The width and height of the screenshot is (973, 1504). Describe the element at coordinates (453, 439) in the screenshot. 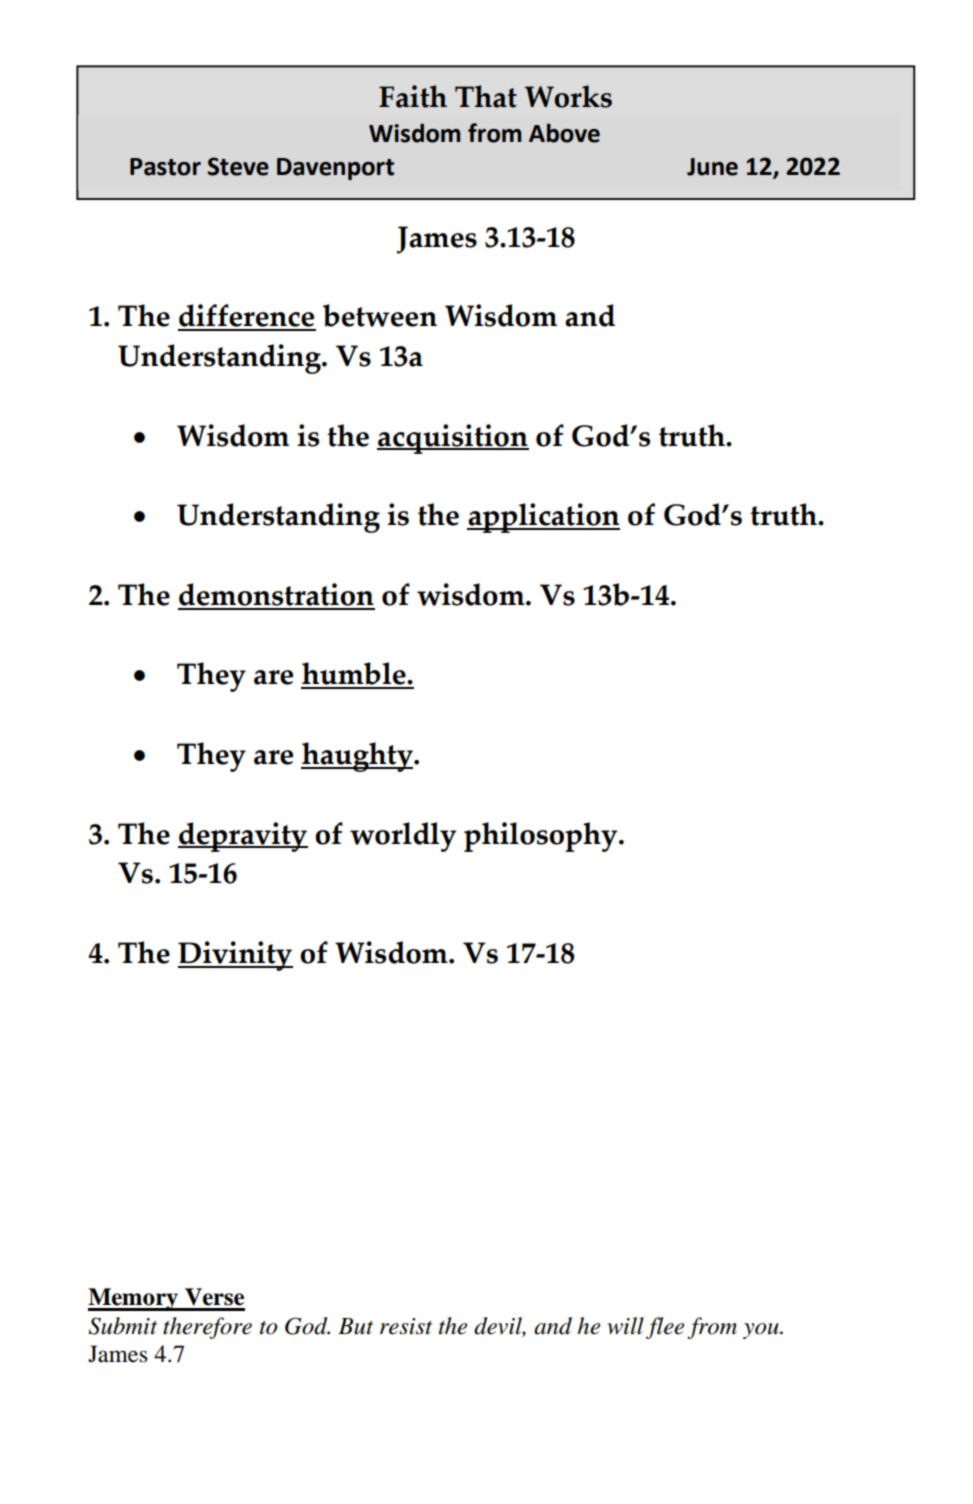

I see `acquisition` at that location.
